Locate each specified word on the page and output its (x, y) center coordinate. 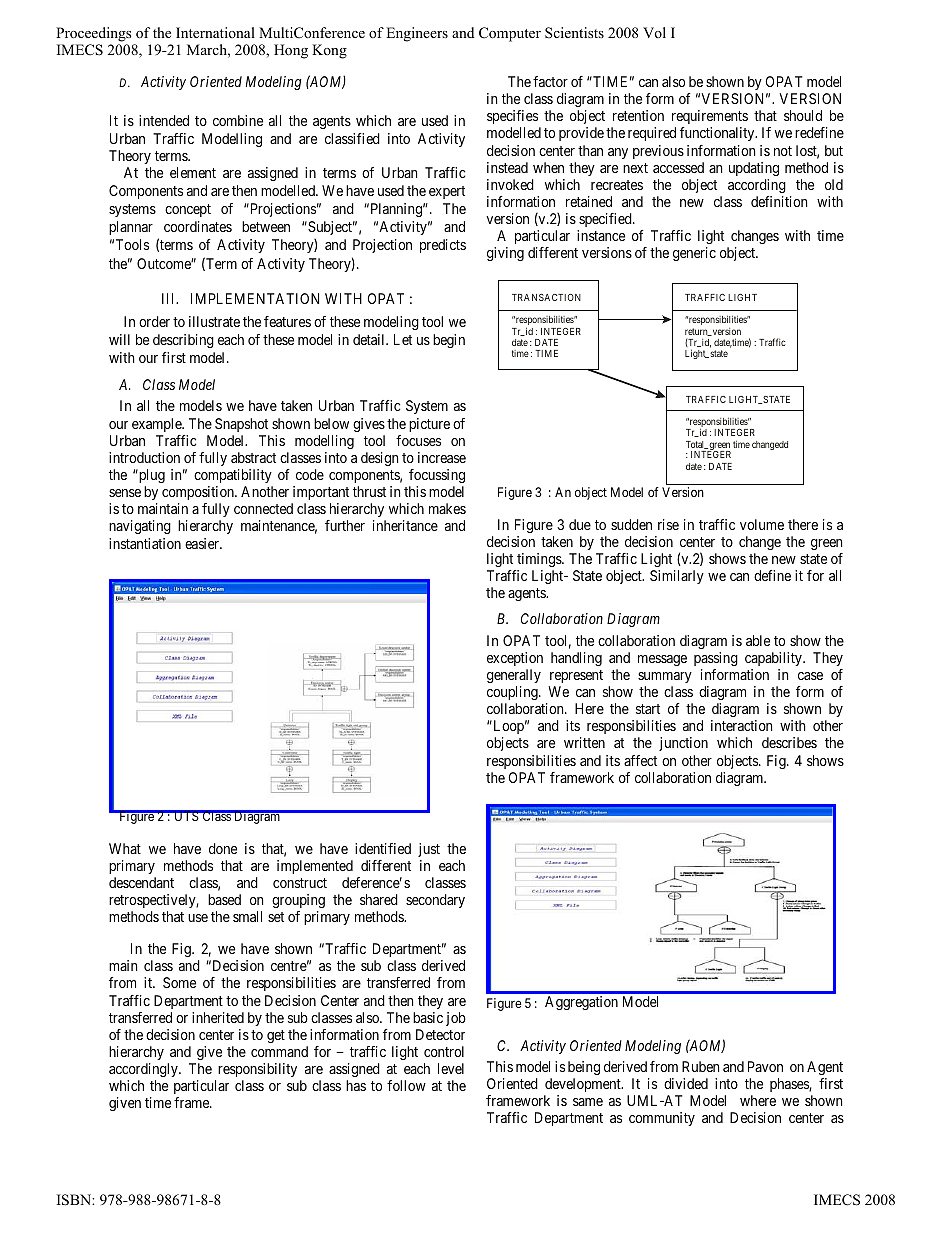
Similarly (677, 577)
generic (694, 254)
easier (203, 543)
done (223, 848)
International (215, 32)
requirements (710, 117)
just (429, 850)
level (451, 1068)
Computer (510, 34)
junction (683, 744)
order (154, 321)
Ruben (700, 1066)
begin (449, 341)
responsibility (257, 1070)
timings (540, 560)
